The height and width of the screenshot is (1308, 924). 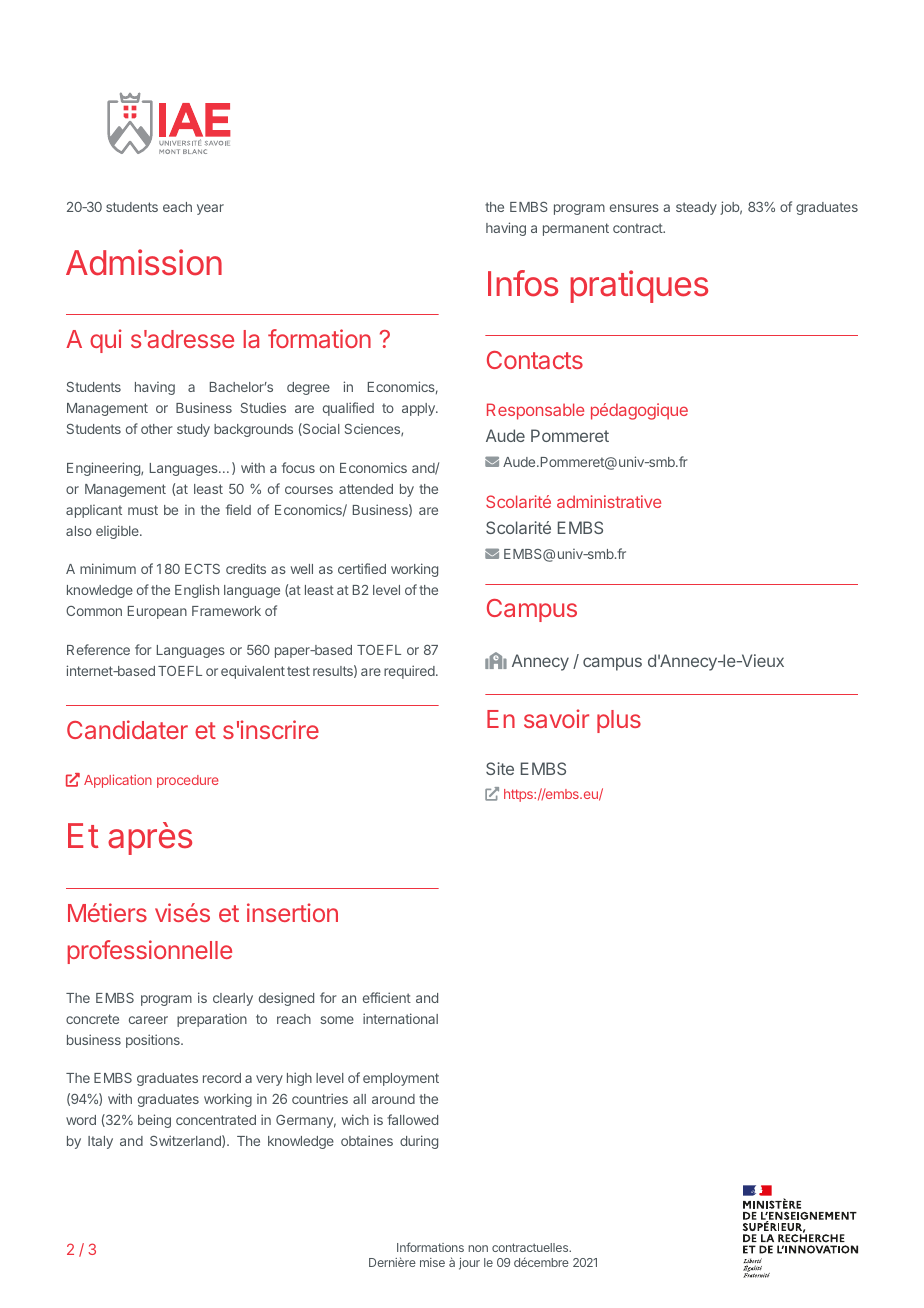 I want to click on mise, so click(x=432, y=1262).
